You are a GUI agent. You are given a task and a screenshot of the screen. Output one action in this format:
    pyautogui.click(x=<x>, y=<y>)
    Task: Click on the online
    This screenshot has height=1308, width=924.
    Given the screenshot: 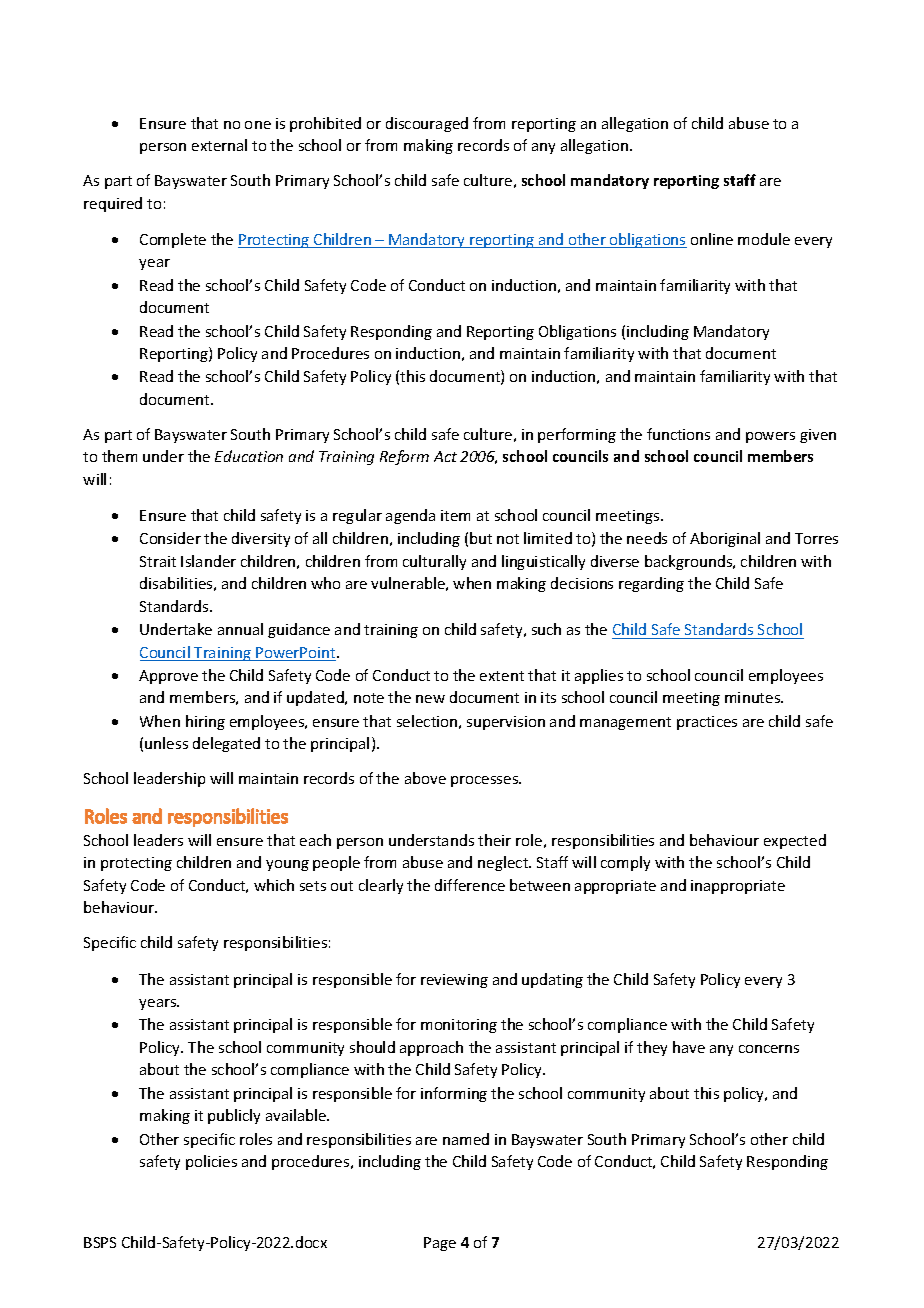 What is the action you would take?
    pyautogui.click(x=712, y=239)
